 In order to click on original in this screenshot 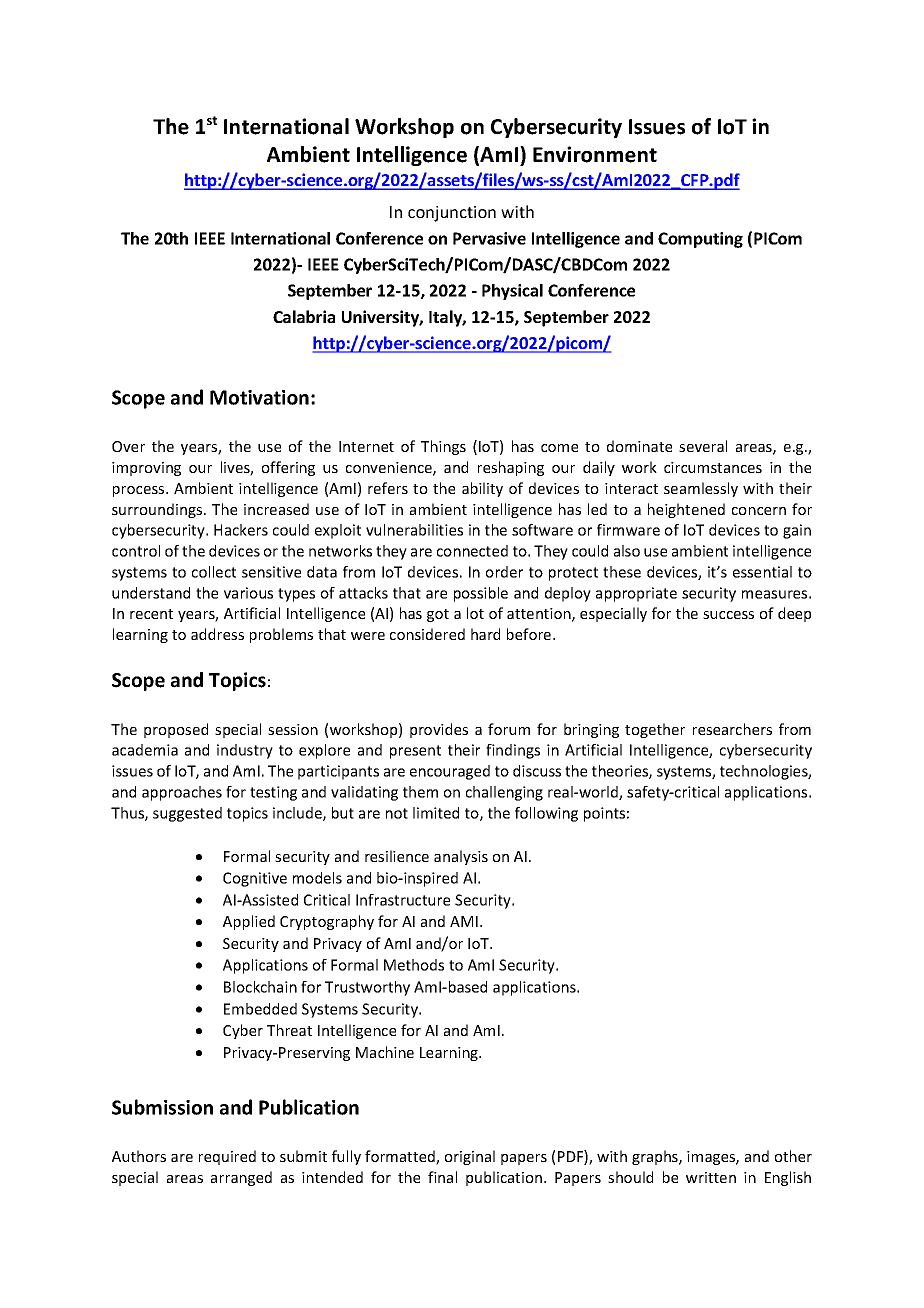, I will do `click(470, 1157)`.
